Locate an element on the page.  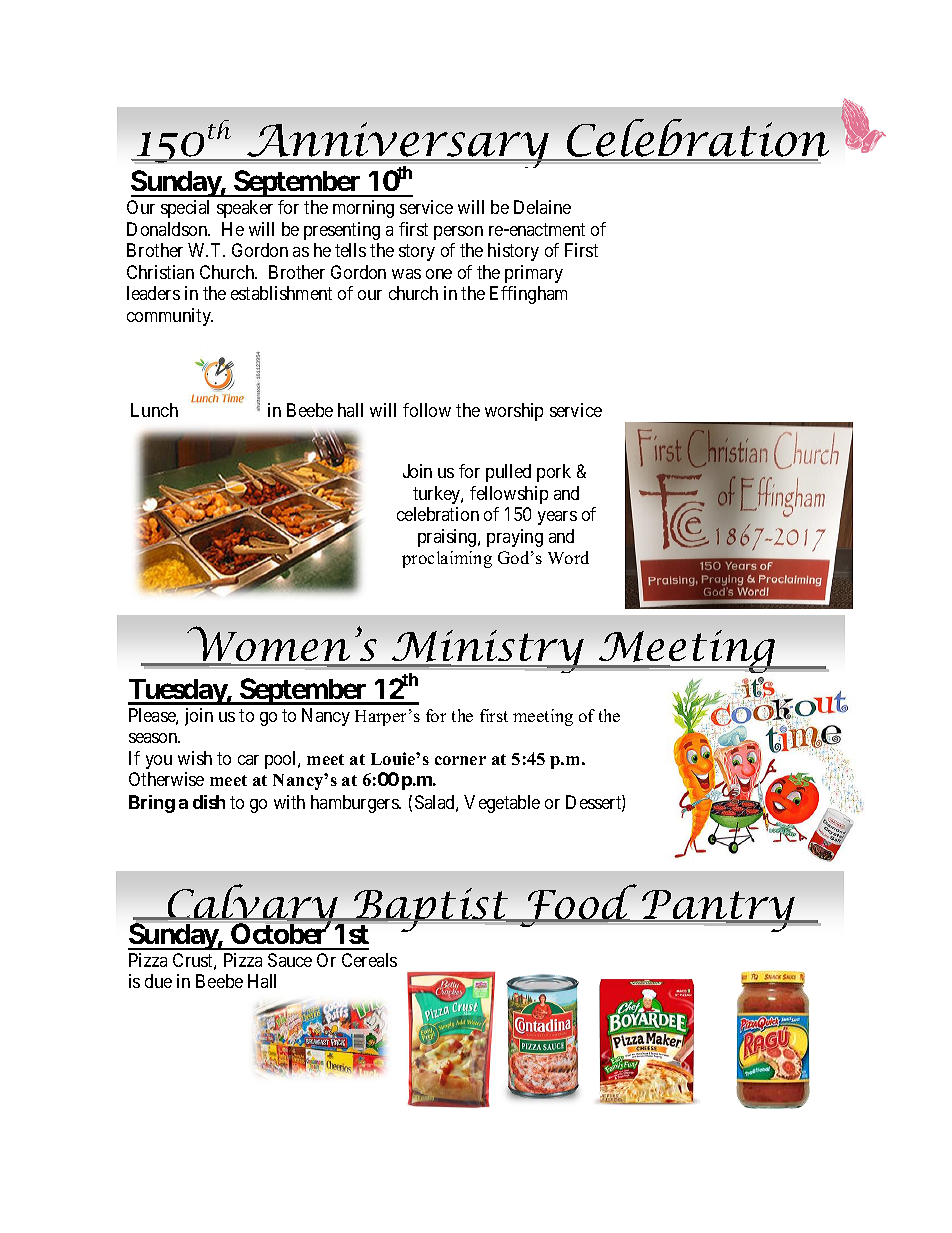
Vegetable is located at coordinates (502, 804).
